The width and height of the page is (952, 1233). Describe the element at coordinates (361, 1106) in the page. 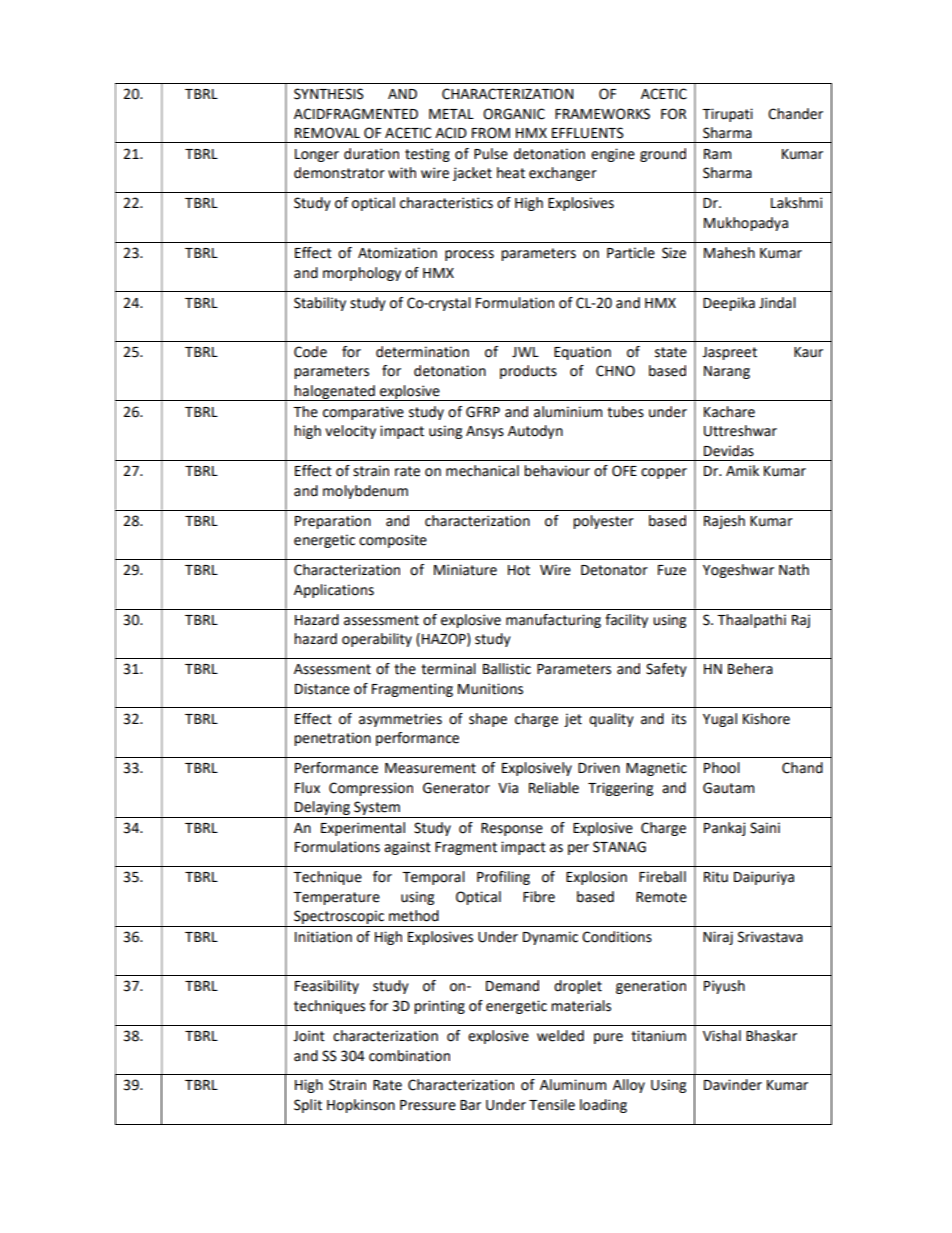

I see `Hopkinson` at that location.
